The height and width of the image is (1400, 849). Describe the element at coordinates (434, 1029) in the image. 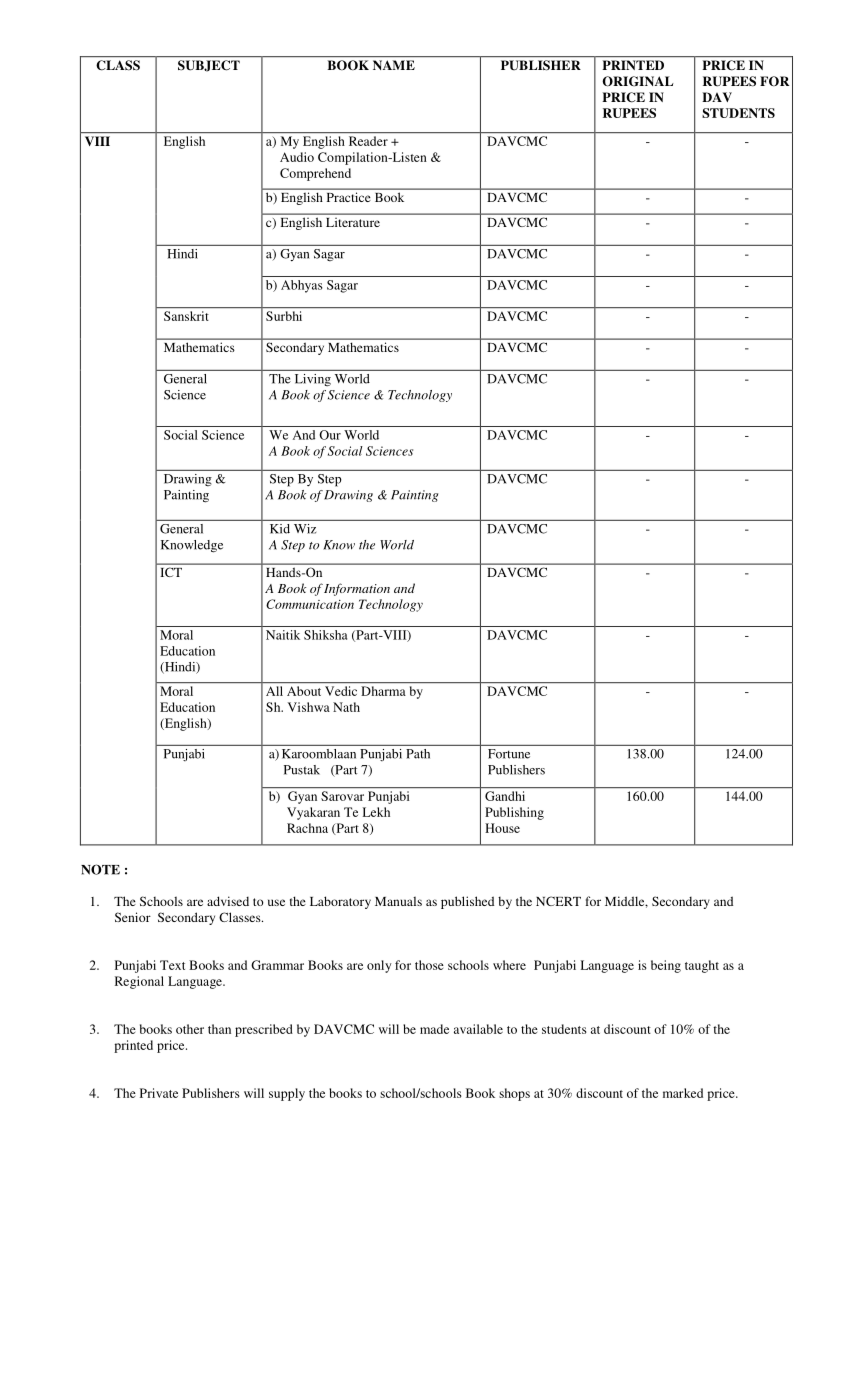

I see `made` at that location.
